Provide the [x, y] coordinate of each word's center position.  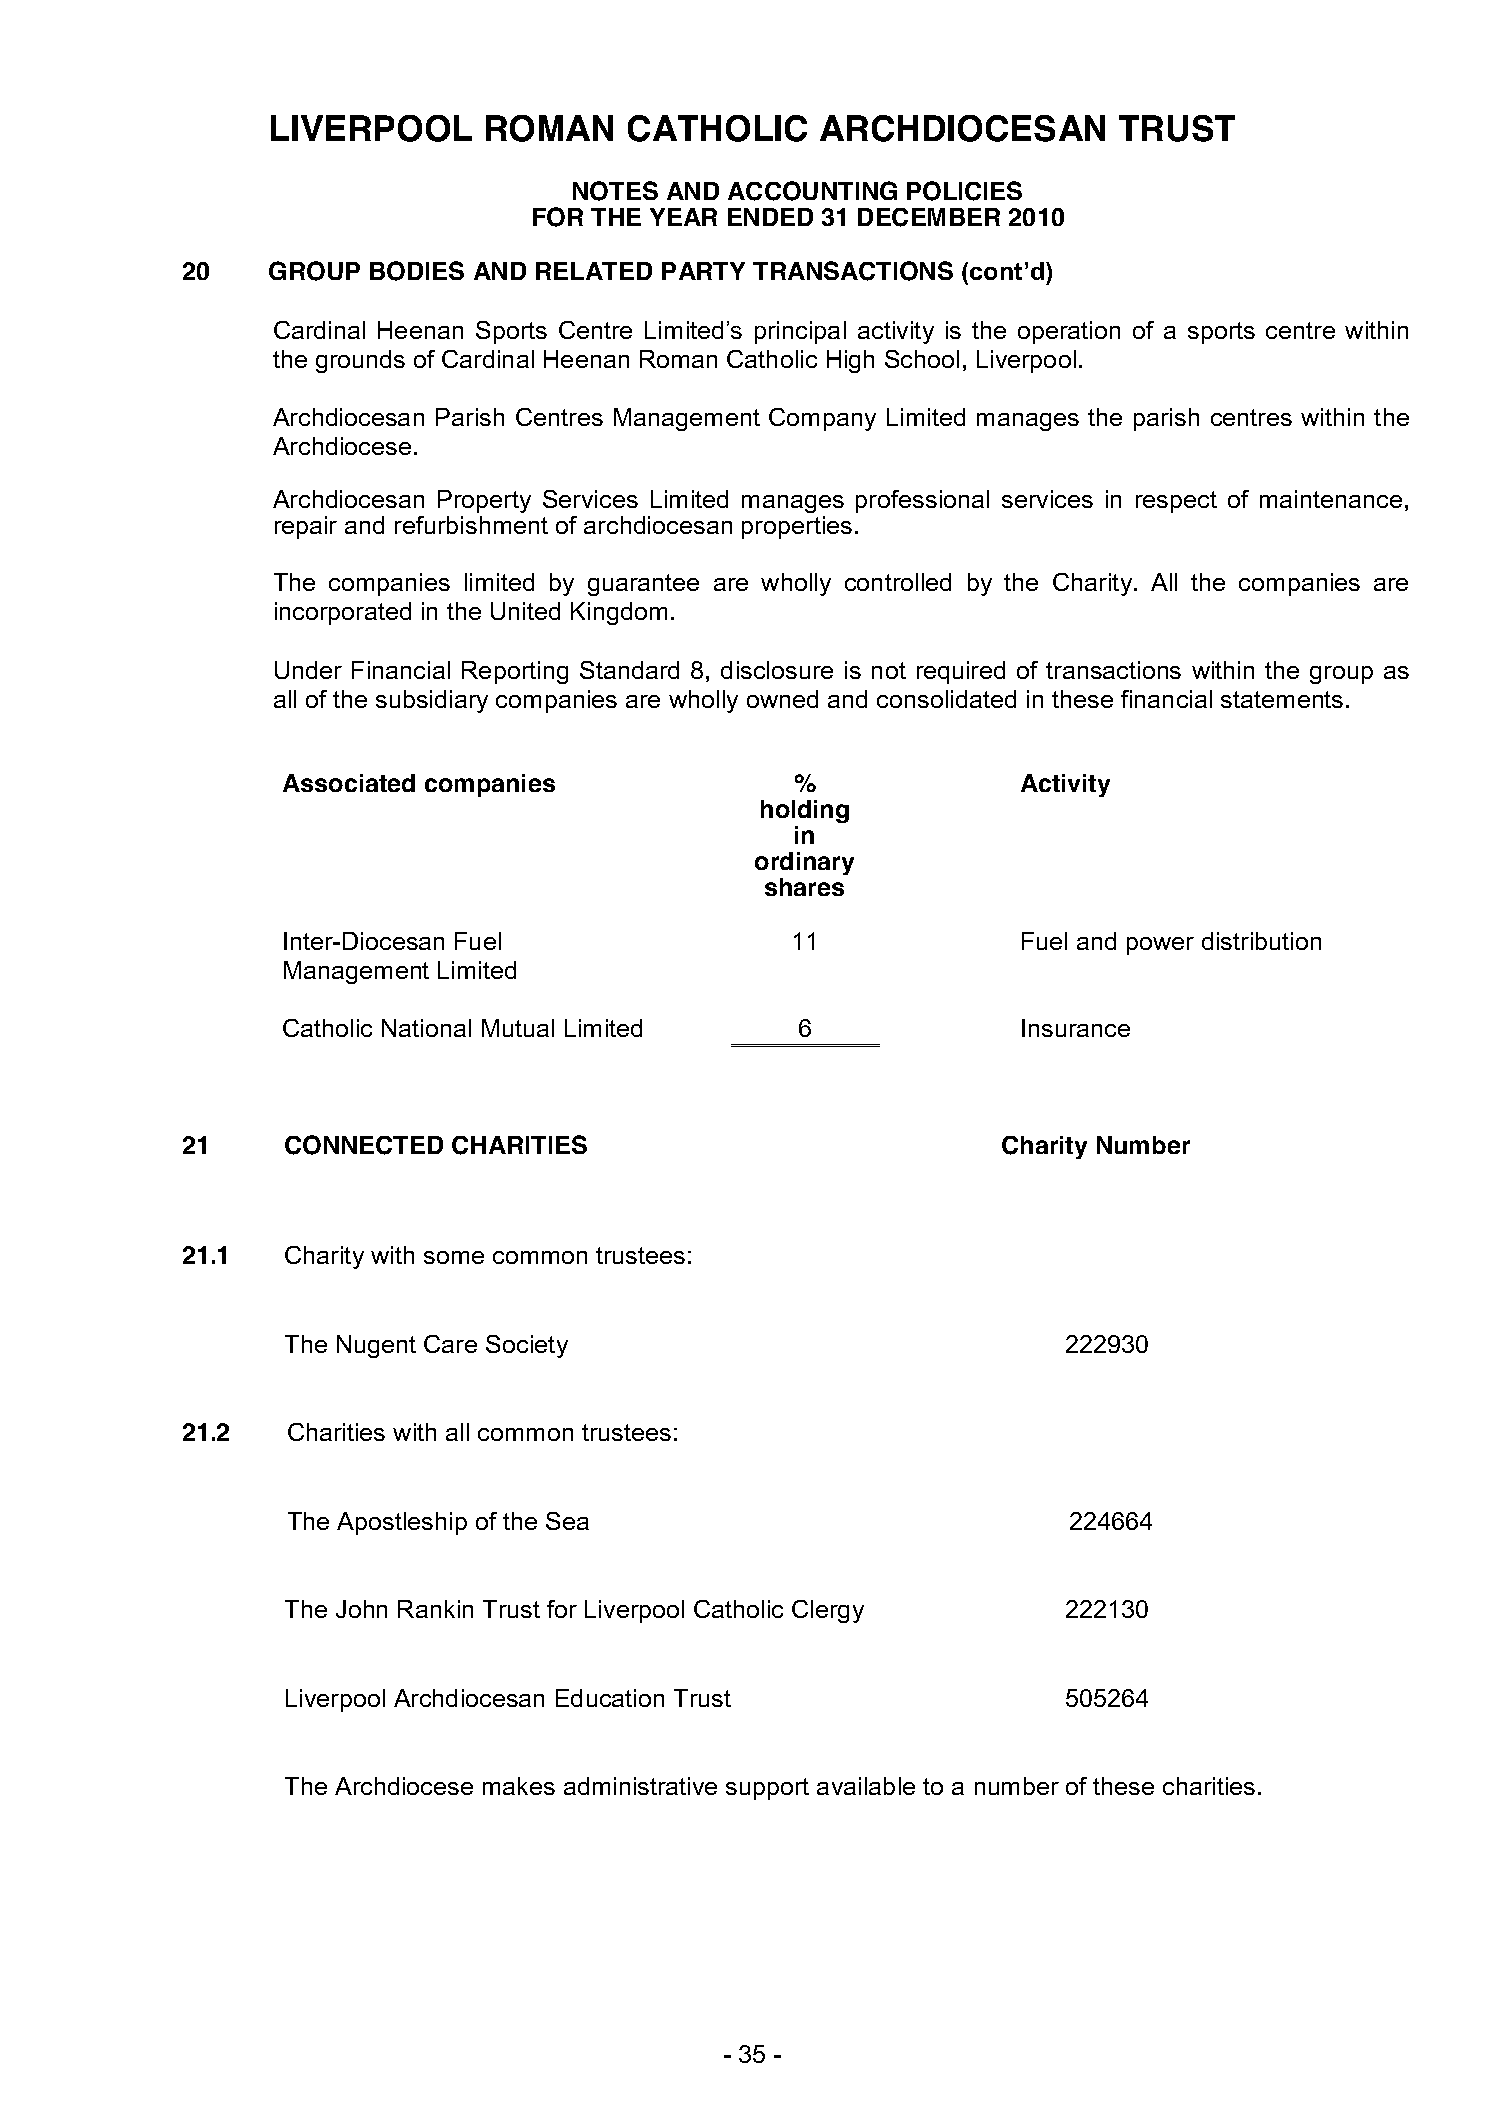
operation [1069, 332]
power [1160, 946]
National [426, 1028]
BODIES [417, 271]
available [866, 1786]
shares [804, 887]
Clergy [828, 1611]
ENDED [770, 217]
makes [519, 1786]
